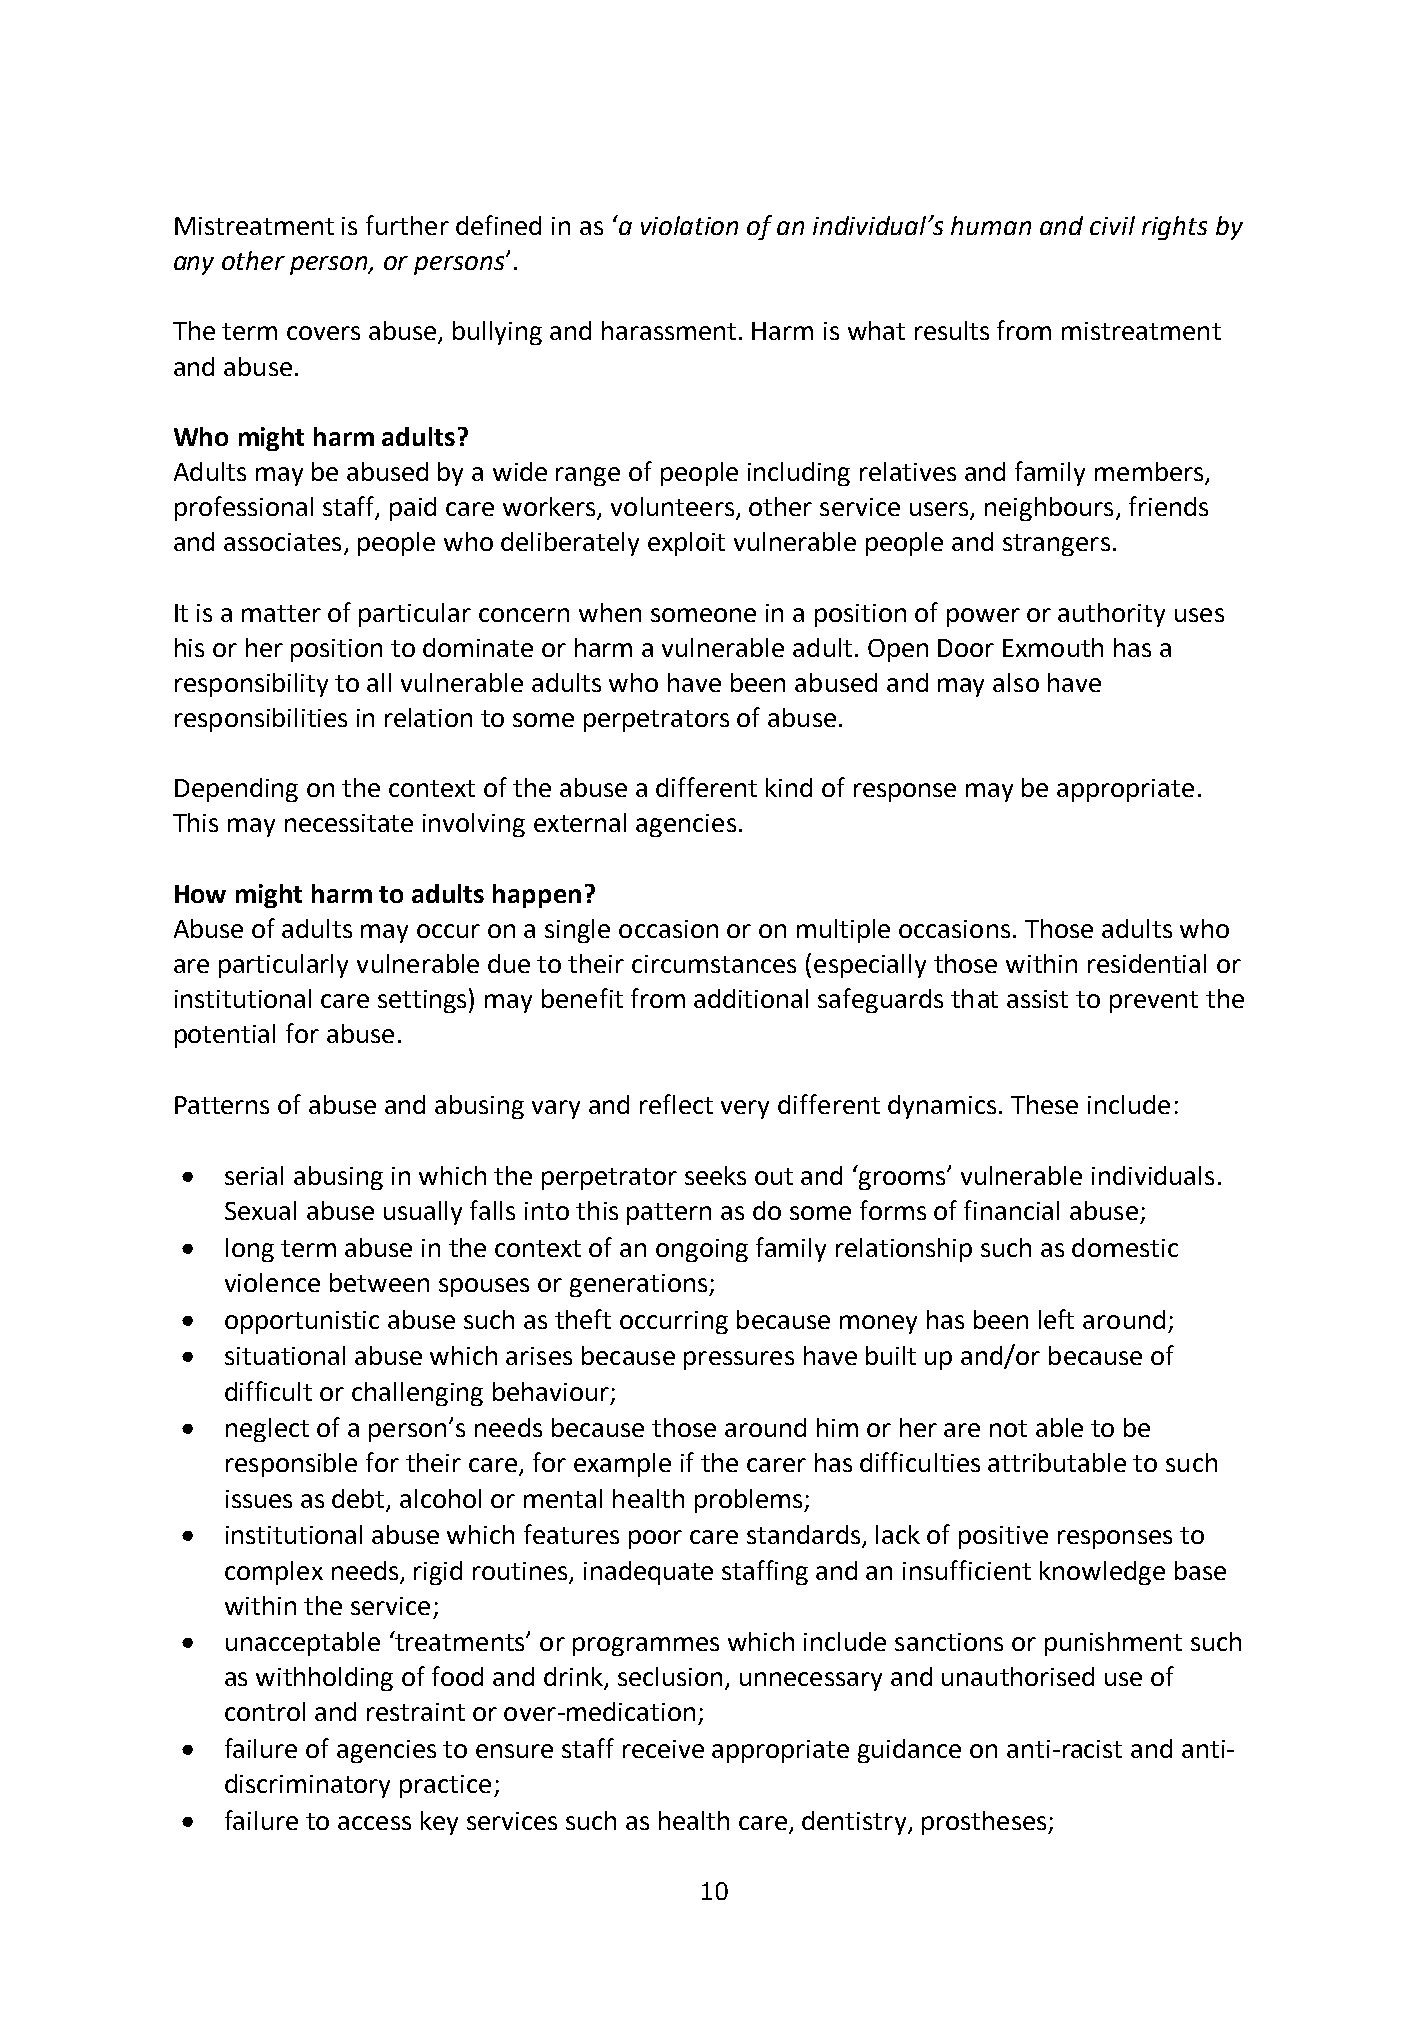  I want to click on further, so click(407, 225).
